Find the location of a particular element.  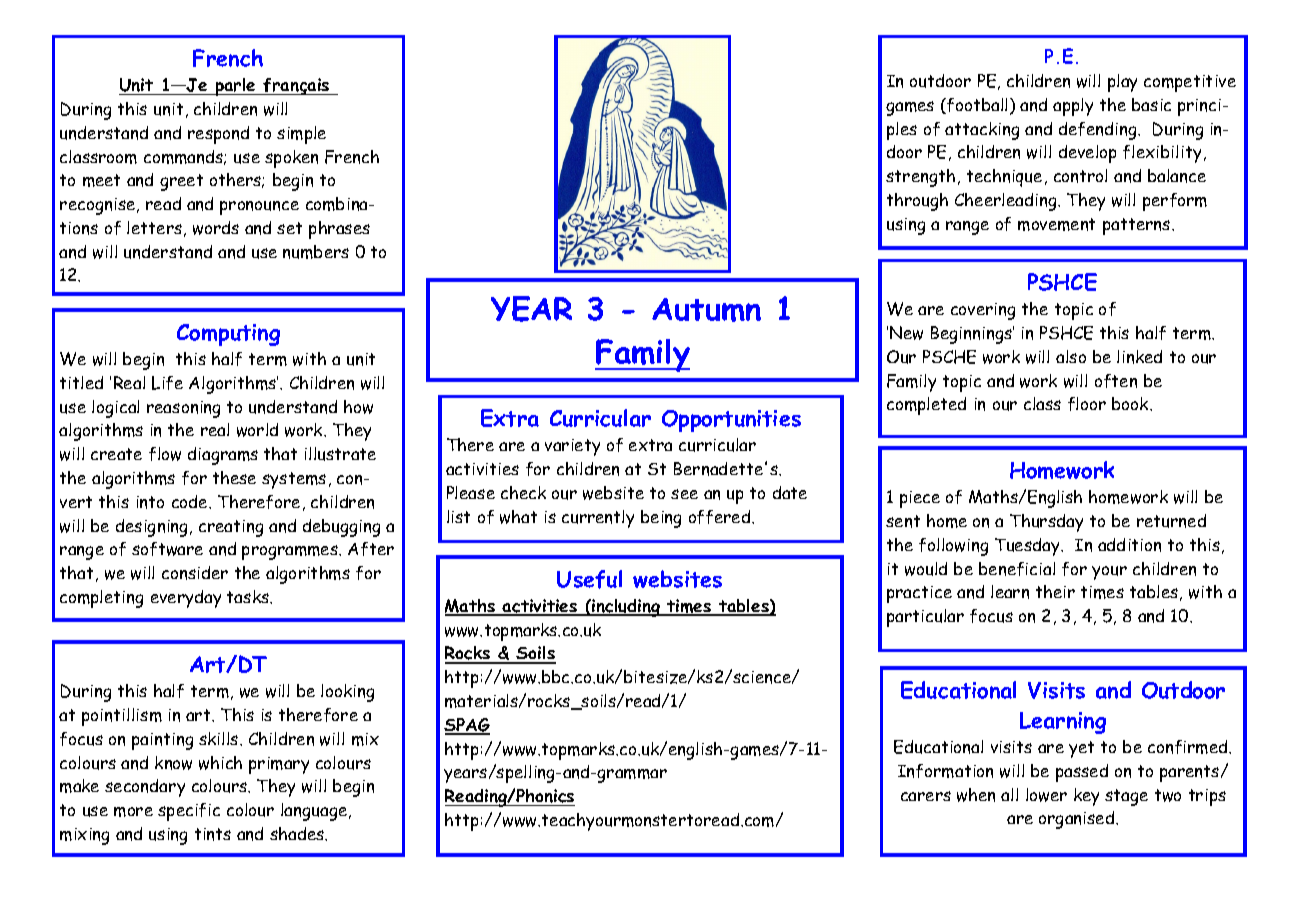

carers is located at coordinates (926, 796).
